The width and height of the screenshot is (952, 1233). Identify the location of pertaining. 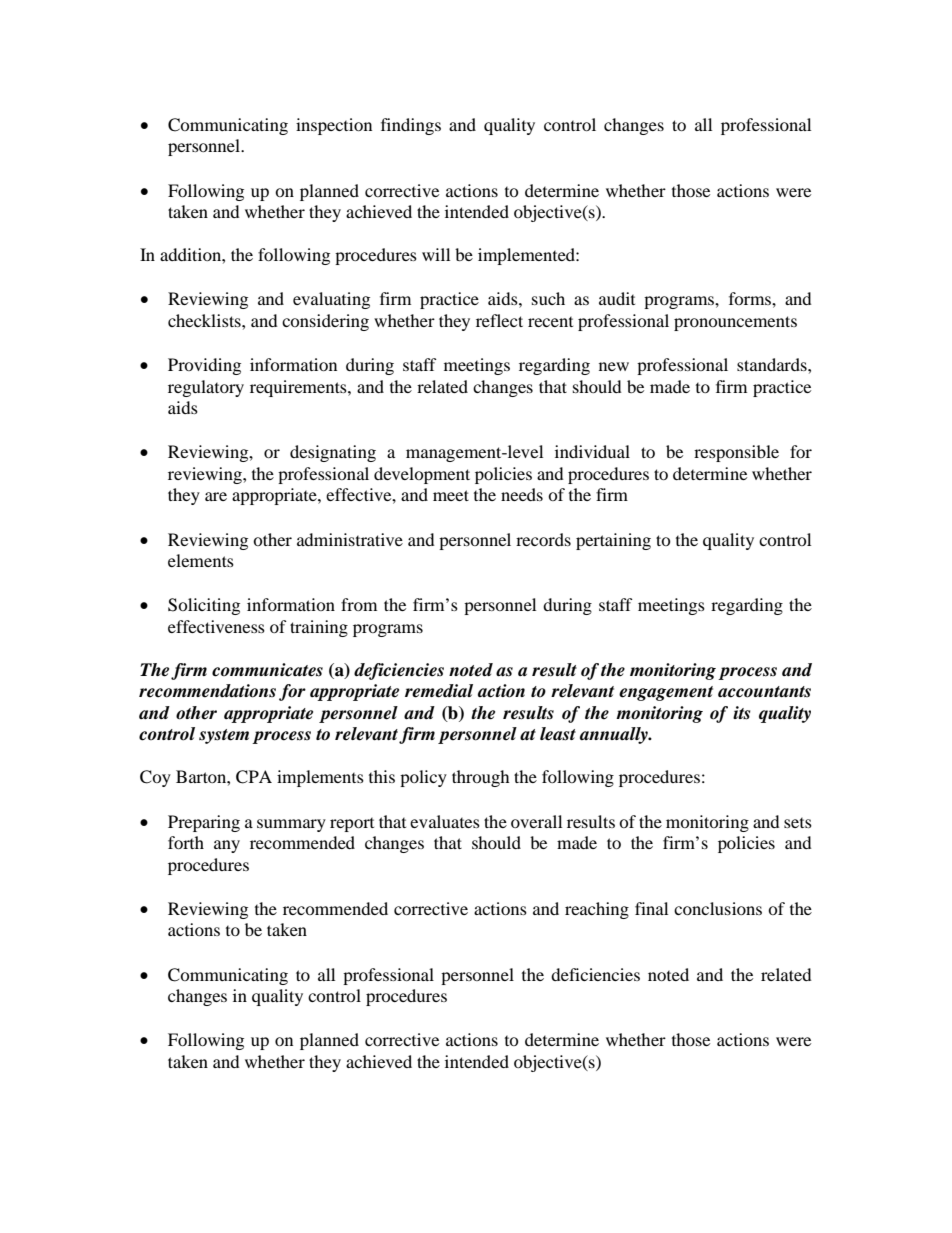
(613, 541).
